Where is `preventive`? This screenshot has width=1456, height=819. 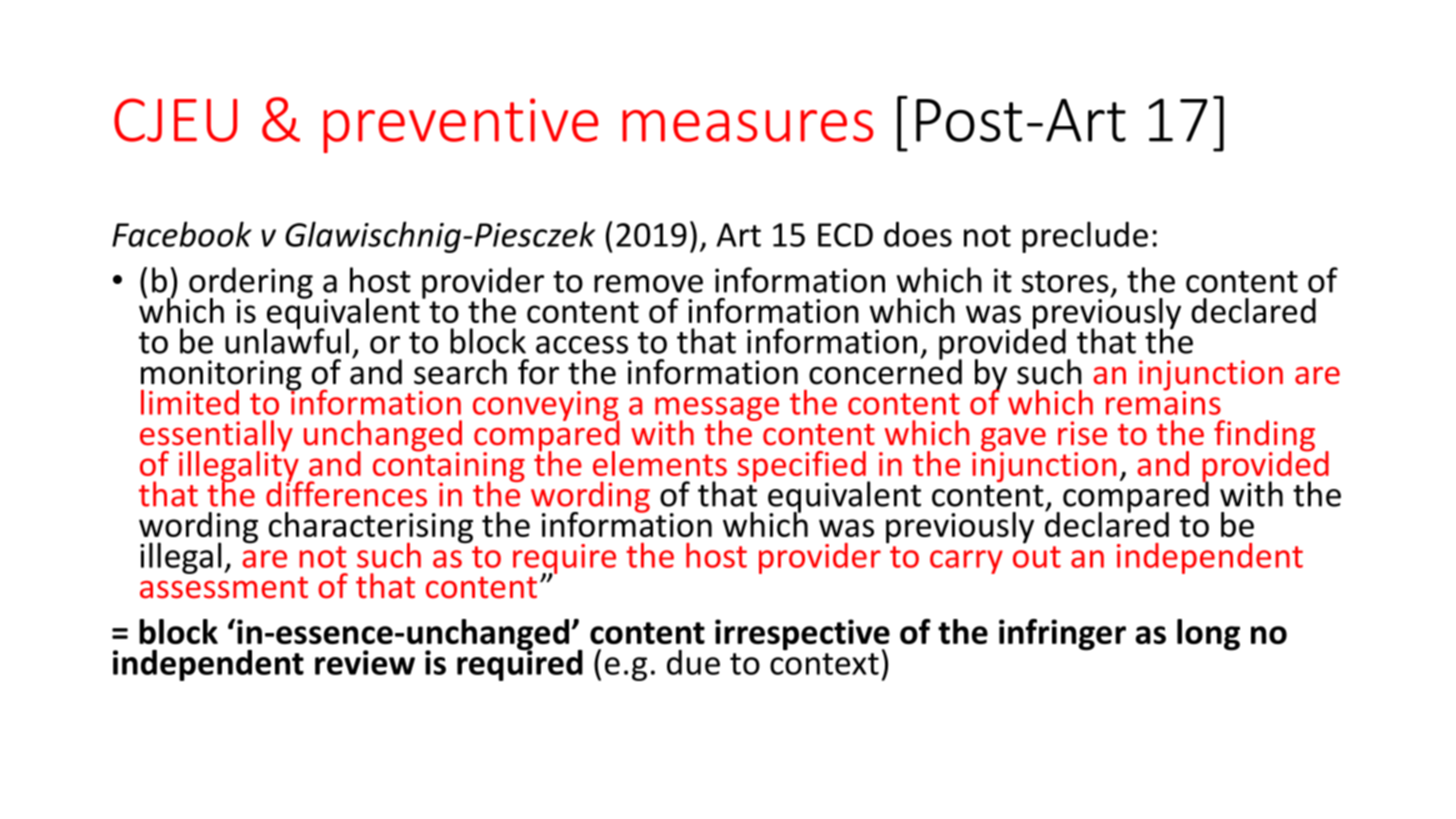
preventive is located at coordinates (460, 125).
